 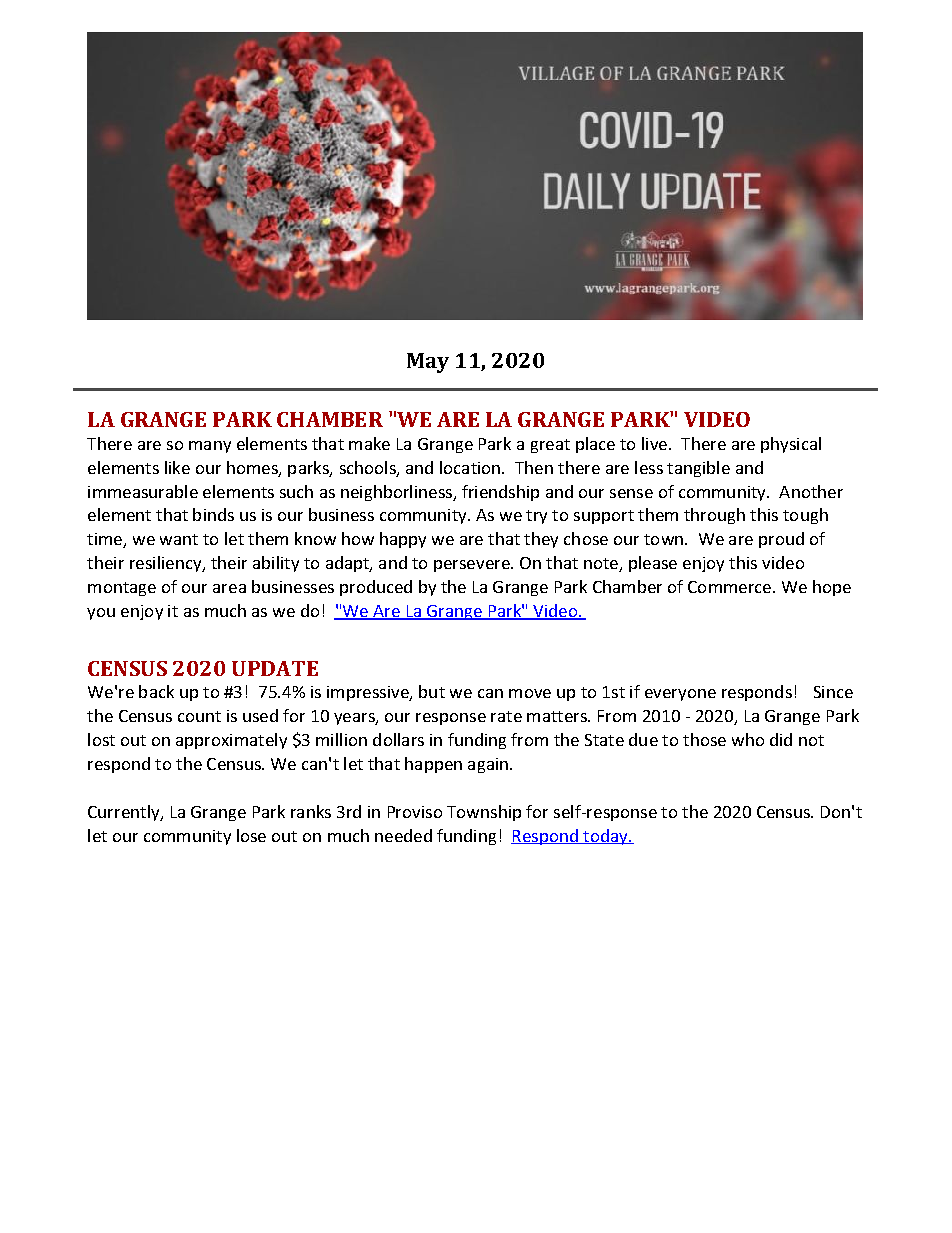 What do you see at coordinates (210, 447) in the screenshot?
I see `many` at bounding box center [210, 447].
